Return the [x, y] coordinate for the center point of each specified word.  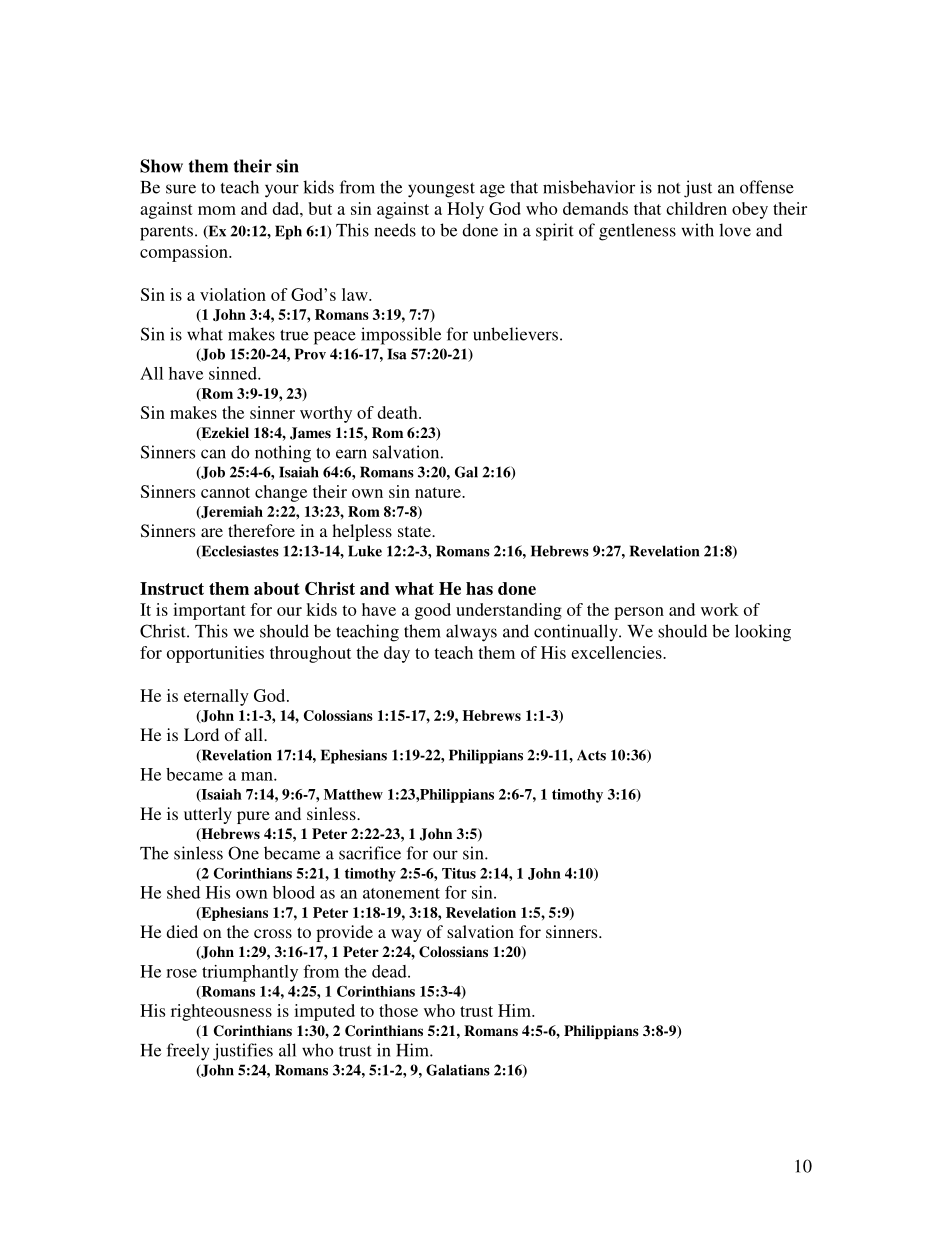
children [696, 208]
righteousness [221, 1012]
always [471, 633]
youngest [441, 190]
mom [217, 210]
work [720, 609]
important [209, 611]
